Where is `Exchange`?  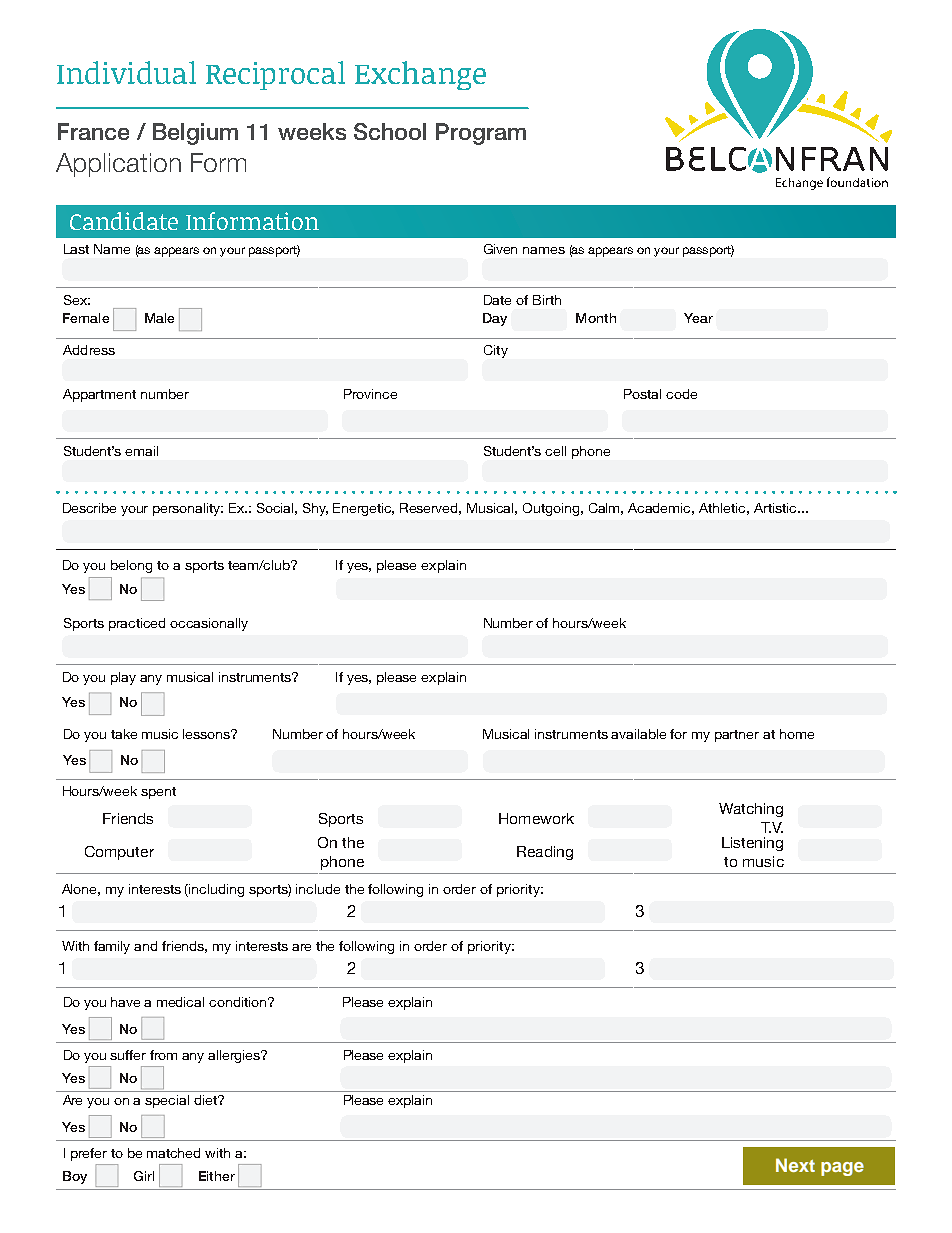 Exchange is located at coordinates (420, 75).
